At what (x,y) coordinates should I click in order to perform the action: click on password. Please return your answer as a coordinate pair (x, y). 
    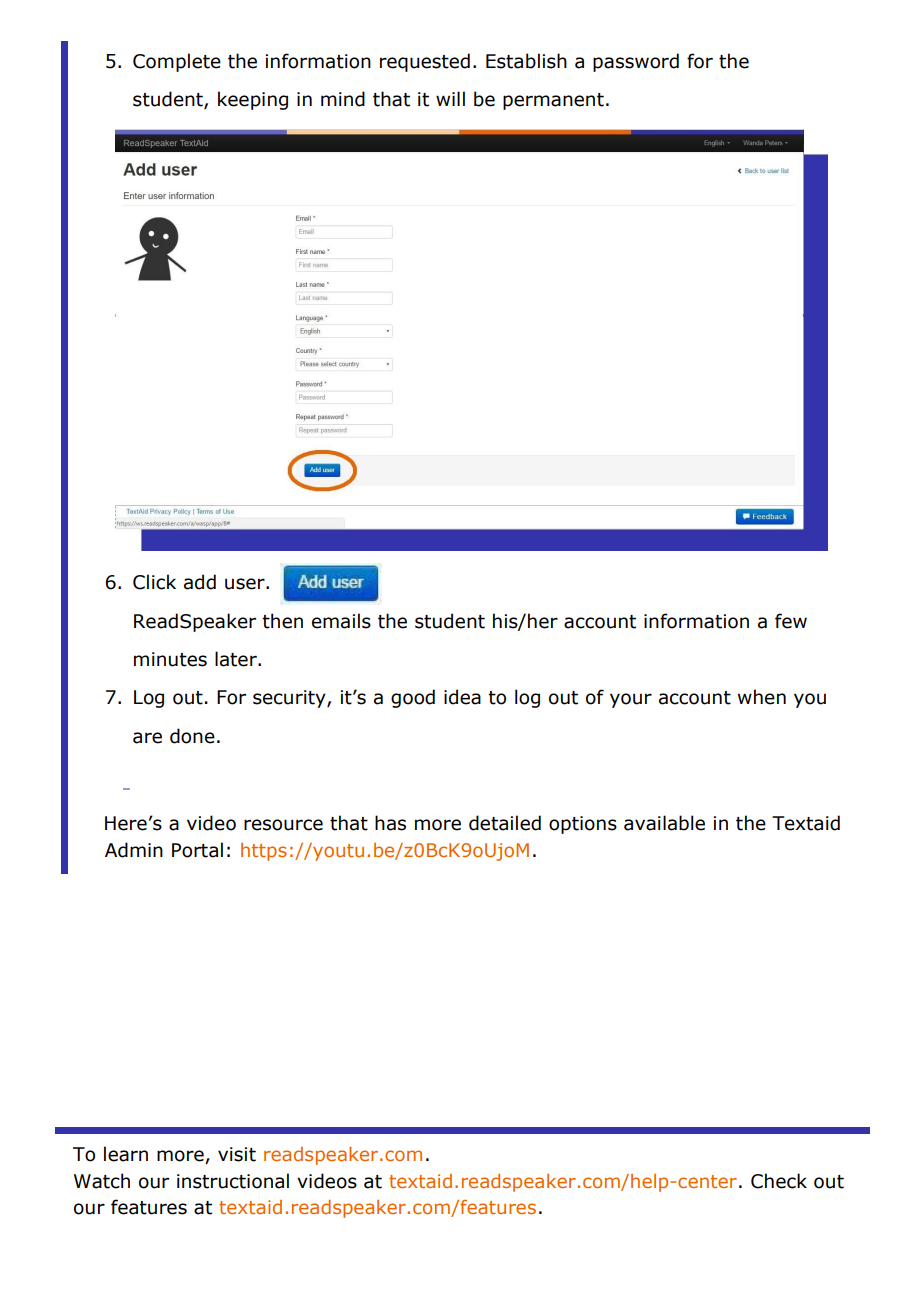
    Looking at the image, I should click on (636, 62).
